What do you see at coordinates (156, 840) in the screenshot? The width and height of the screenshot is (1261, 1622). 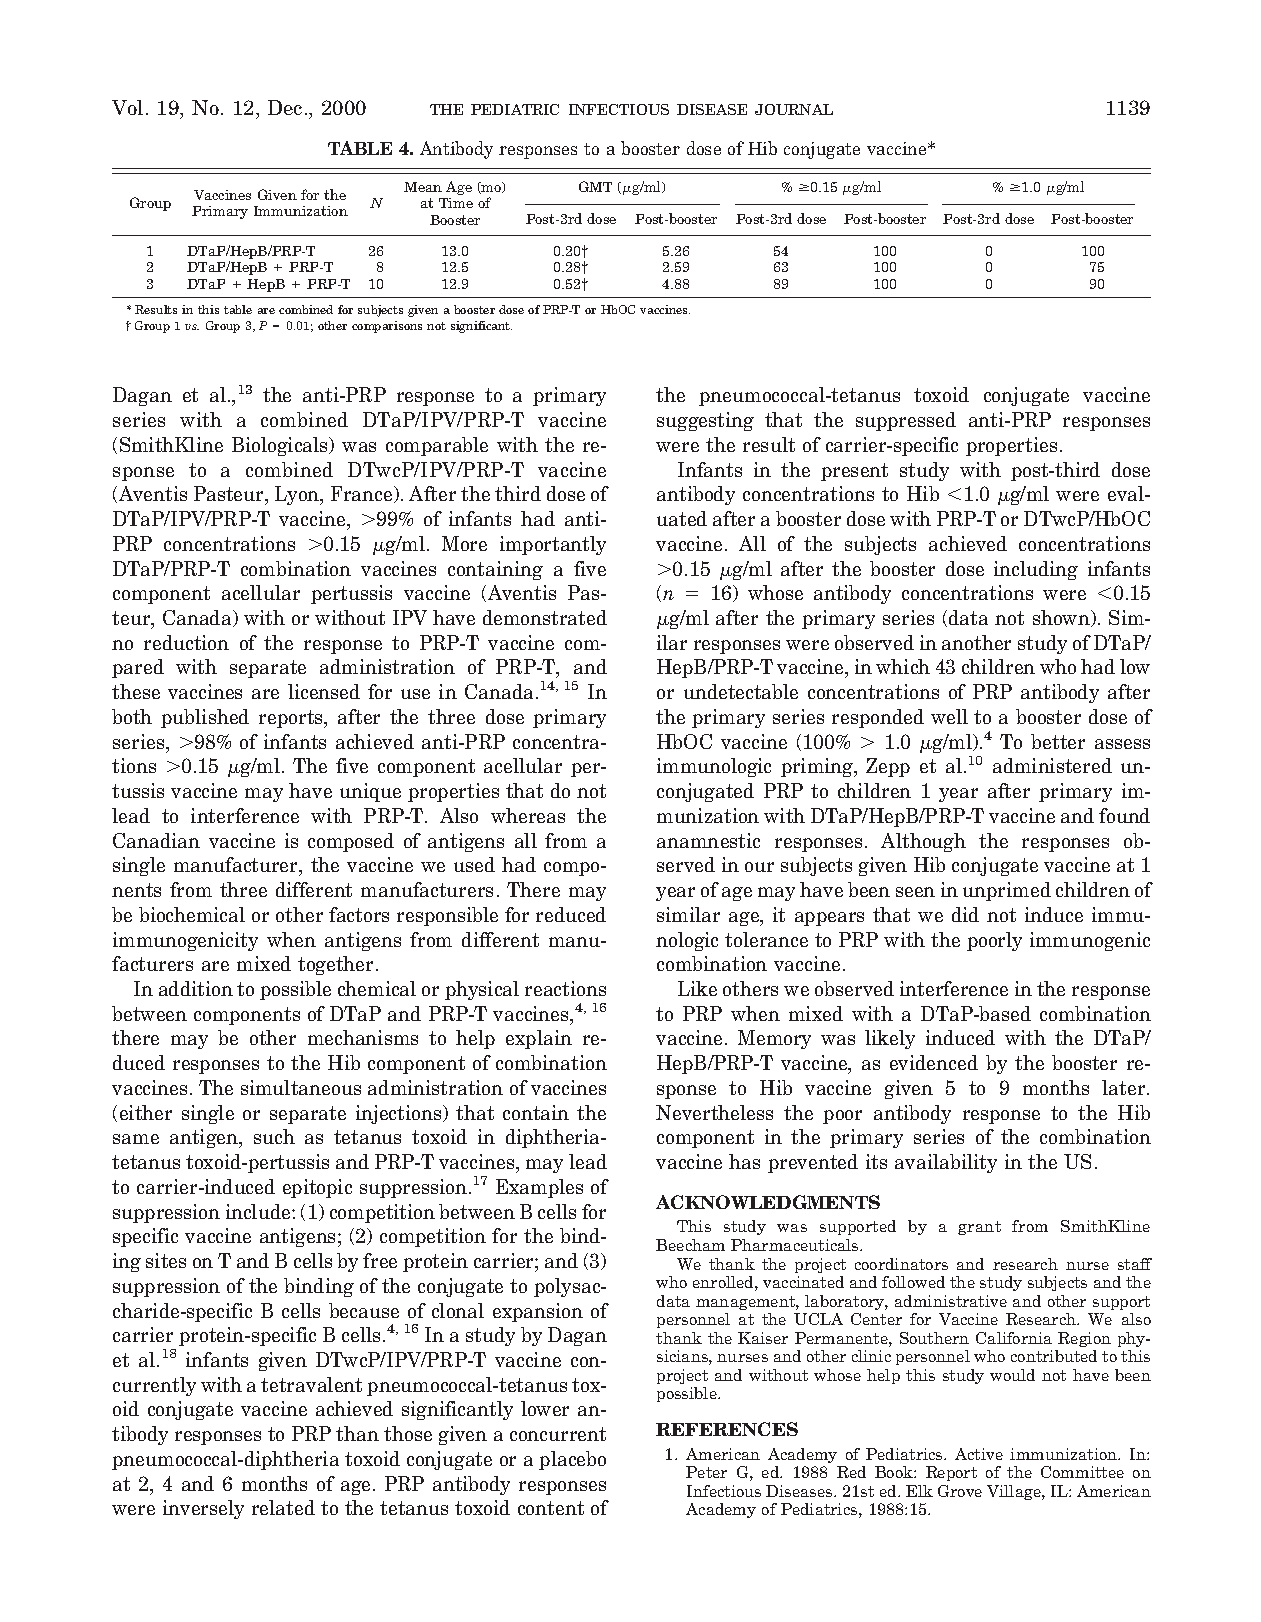 I see `Canadian` at bounding box center [156, 840].
